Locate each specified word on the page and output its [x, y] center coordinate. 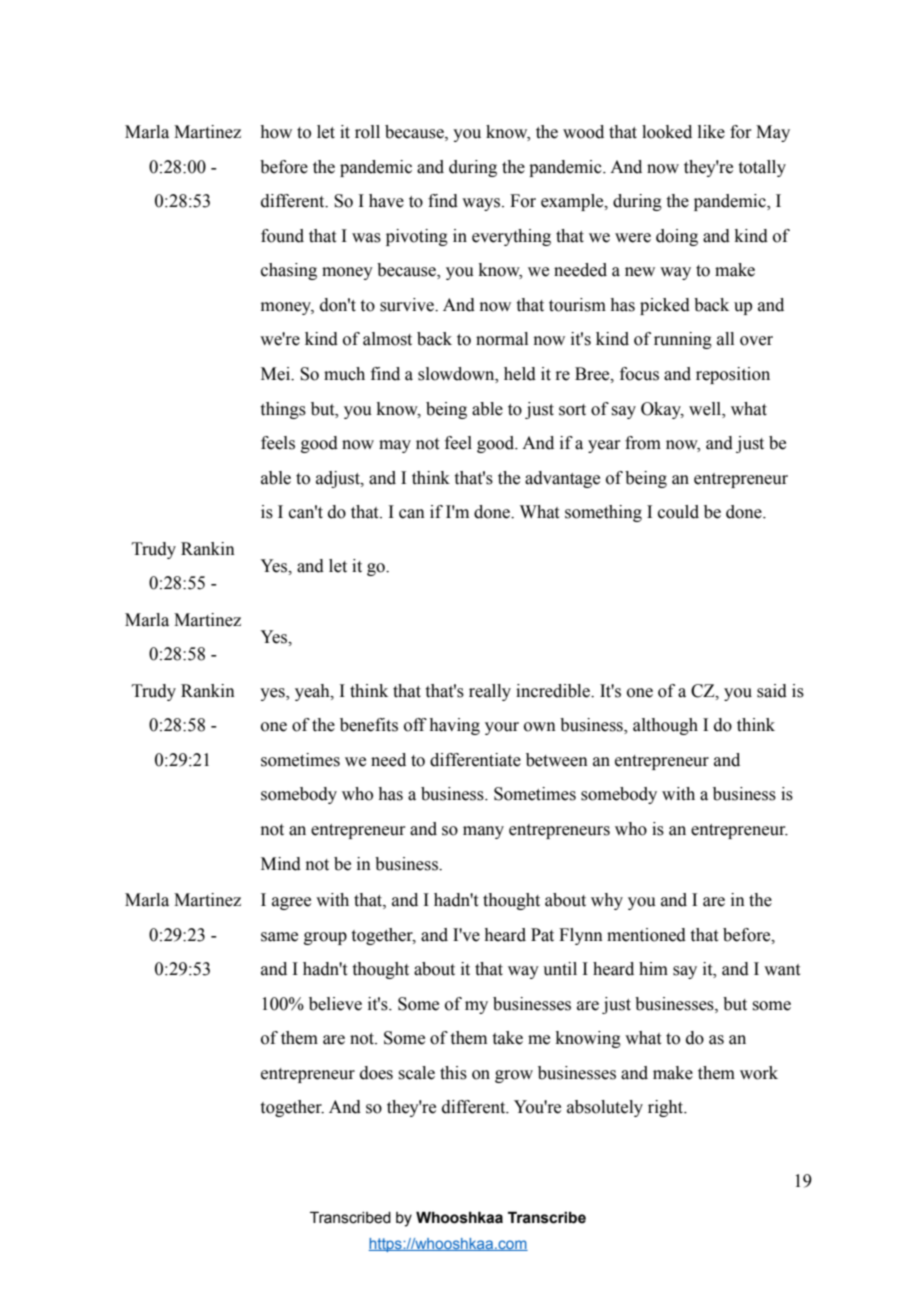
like [711, 132]
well [706, 409]
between [557, 760]
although [665, 726]
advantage [562, 479]
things [283, 410]
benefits [369, 725]
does [376, 1073]
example [573, 202]
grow [514, 1076]
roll [367, 132]
